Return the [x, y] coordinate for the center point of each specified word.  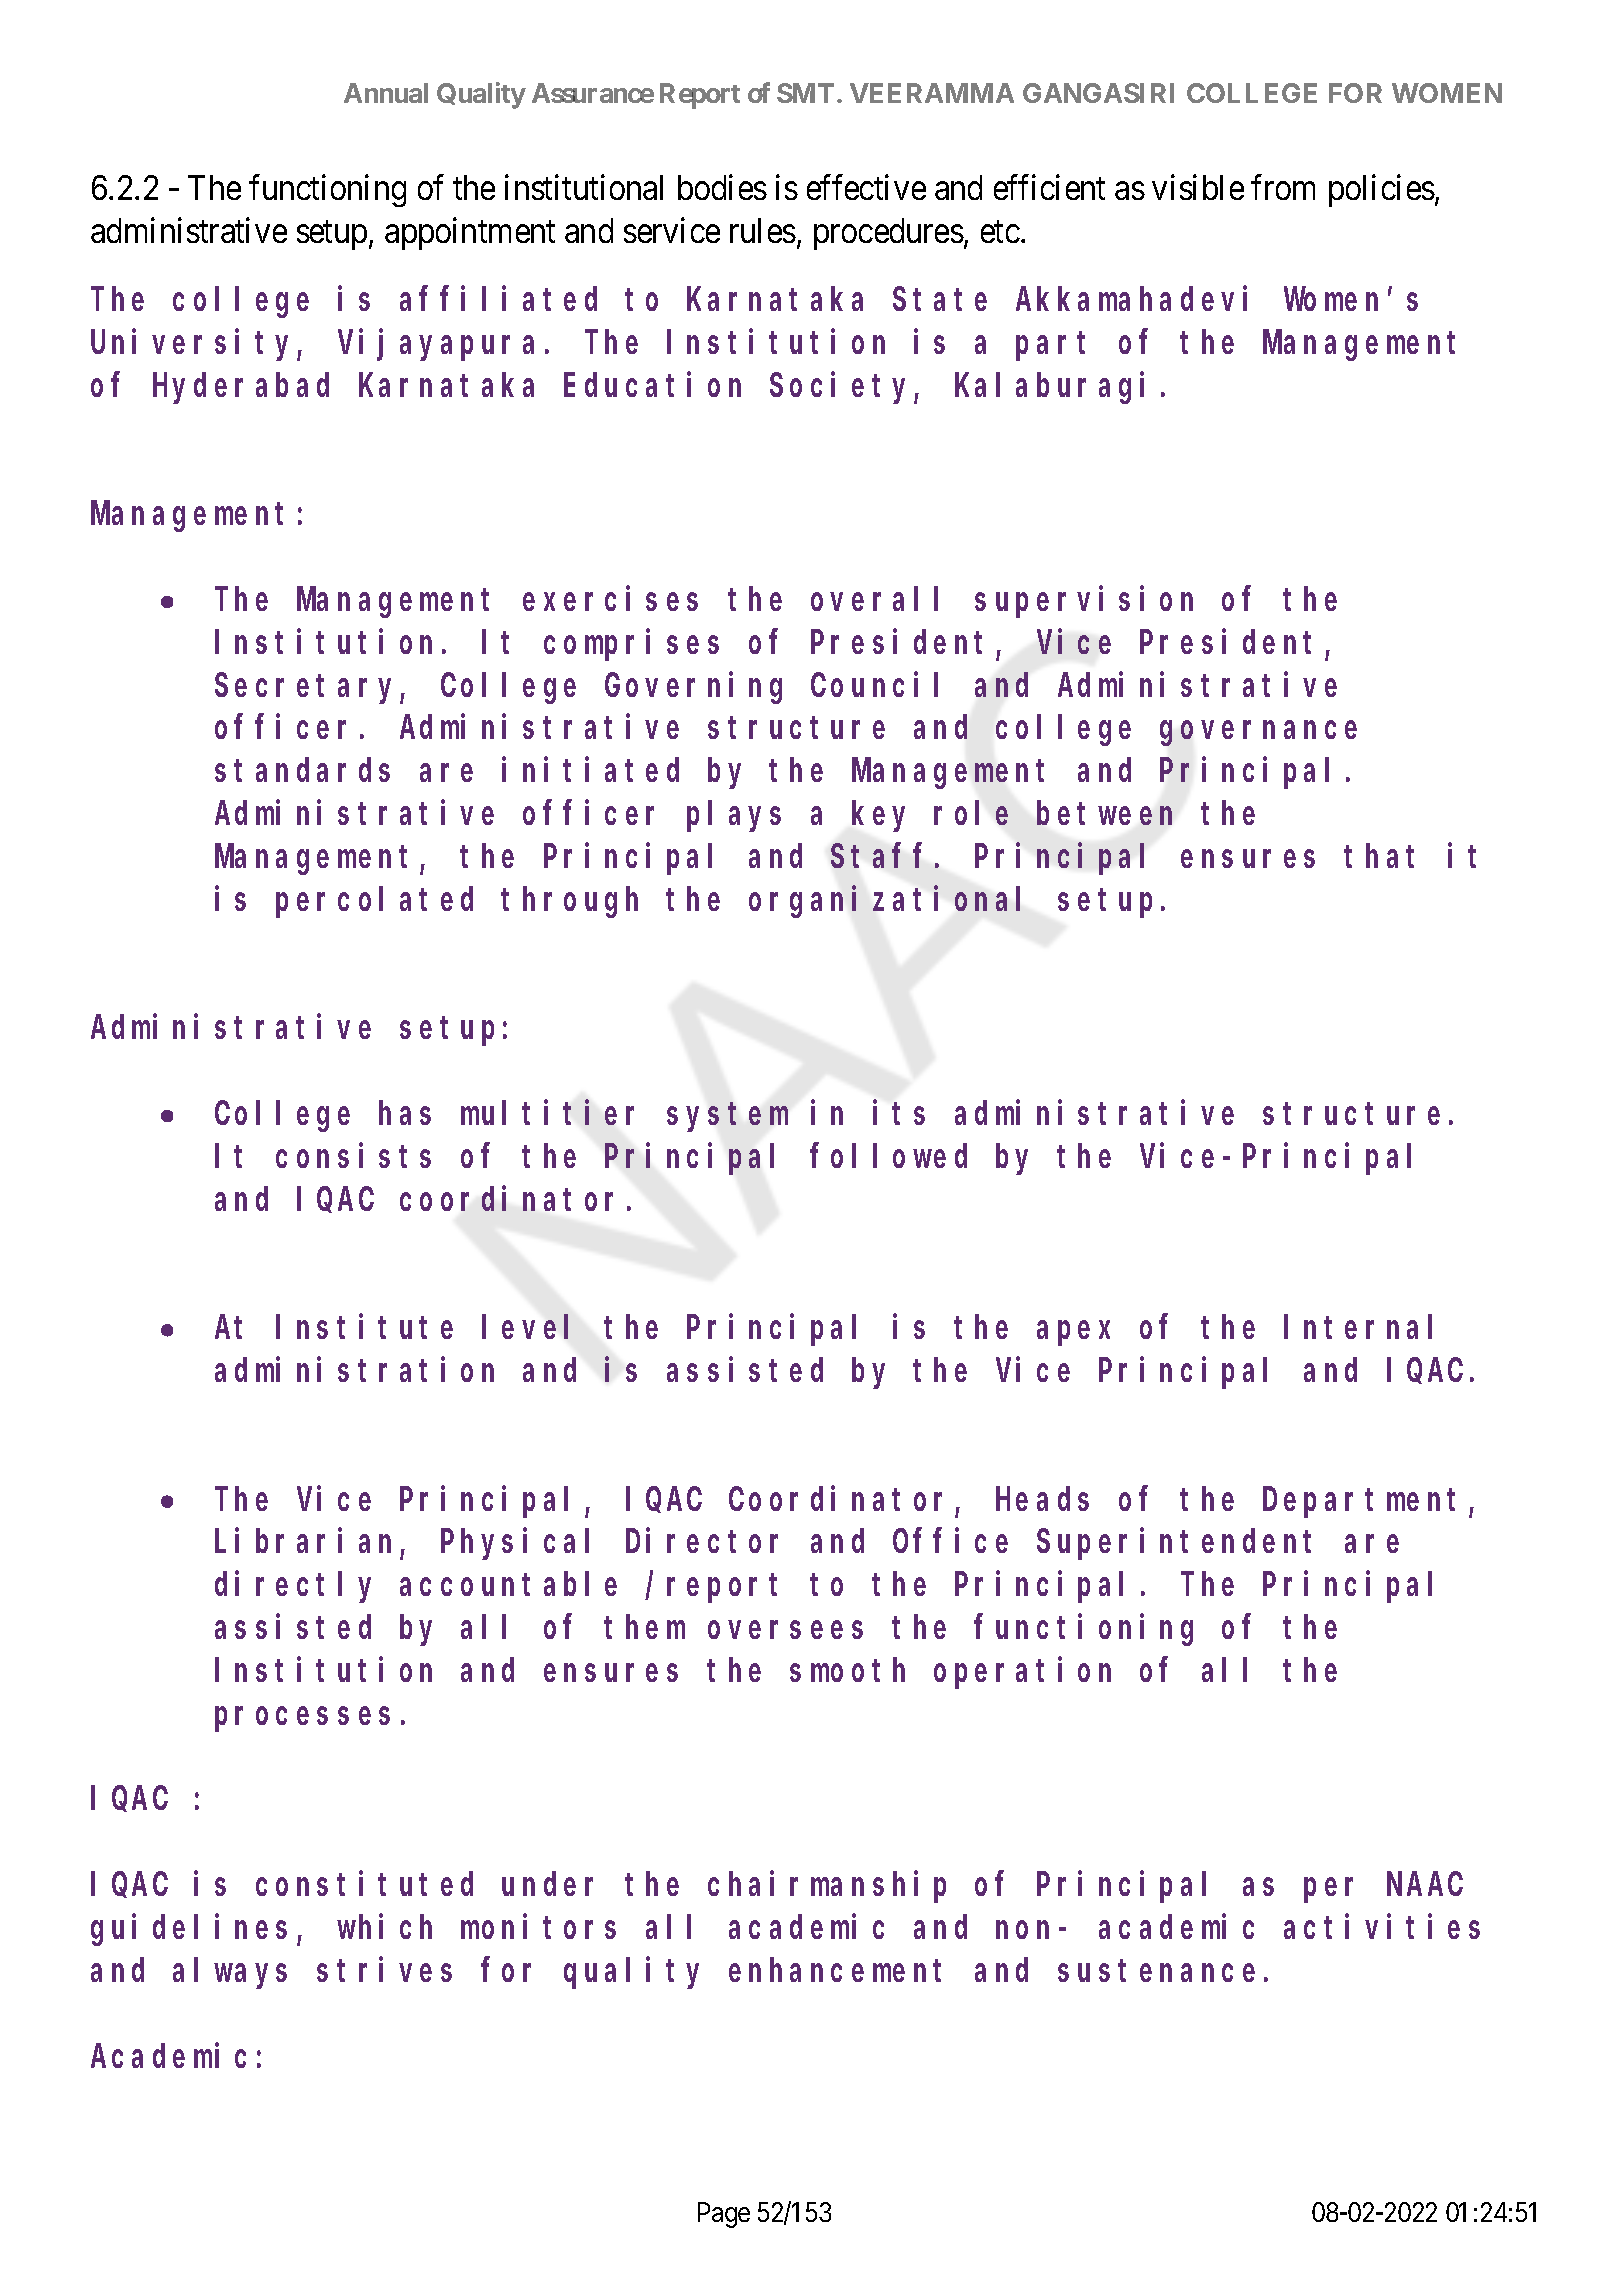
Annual [386, 93]
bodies [722, 187]
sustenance [1156, 1971]
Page [724, 2215]
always [230, 1973]
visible [1198, 187]
